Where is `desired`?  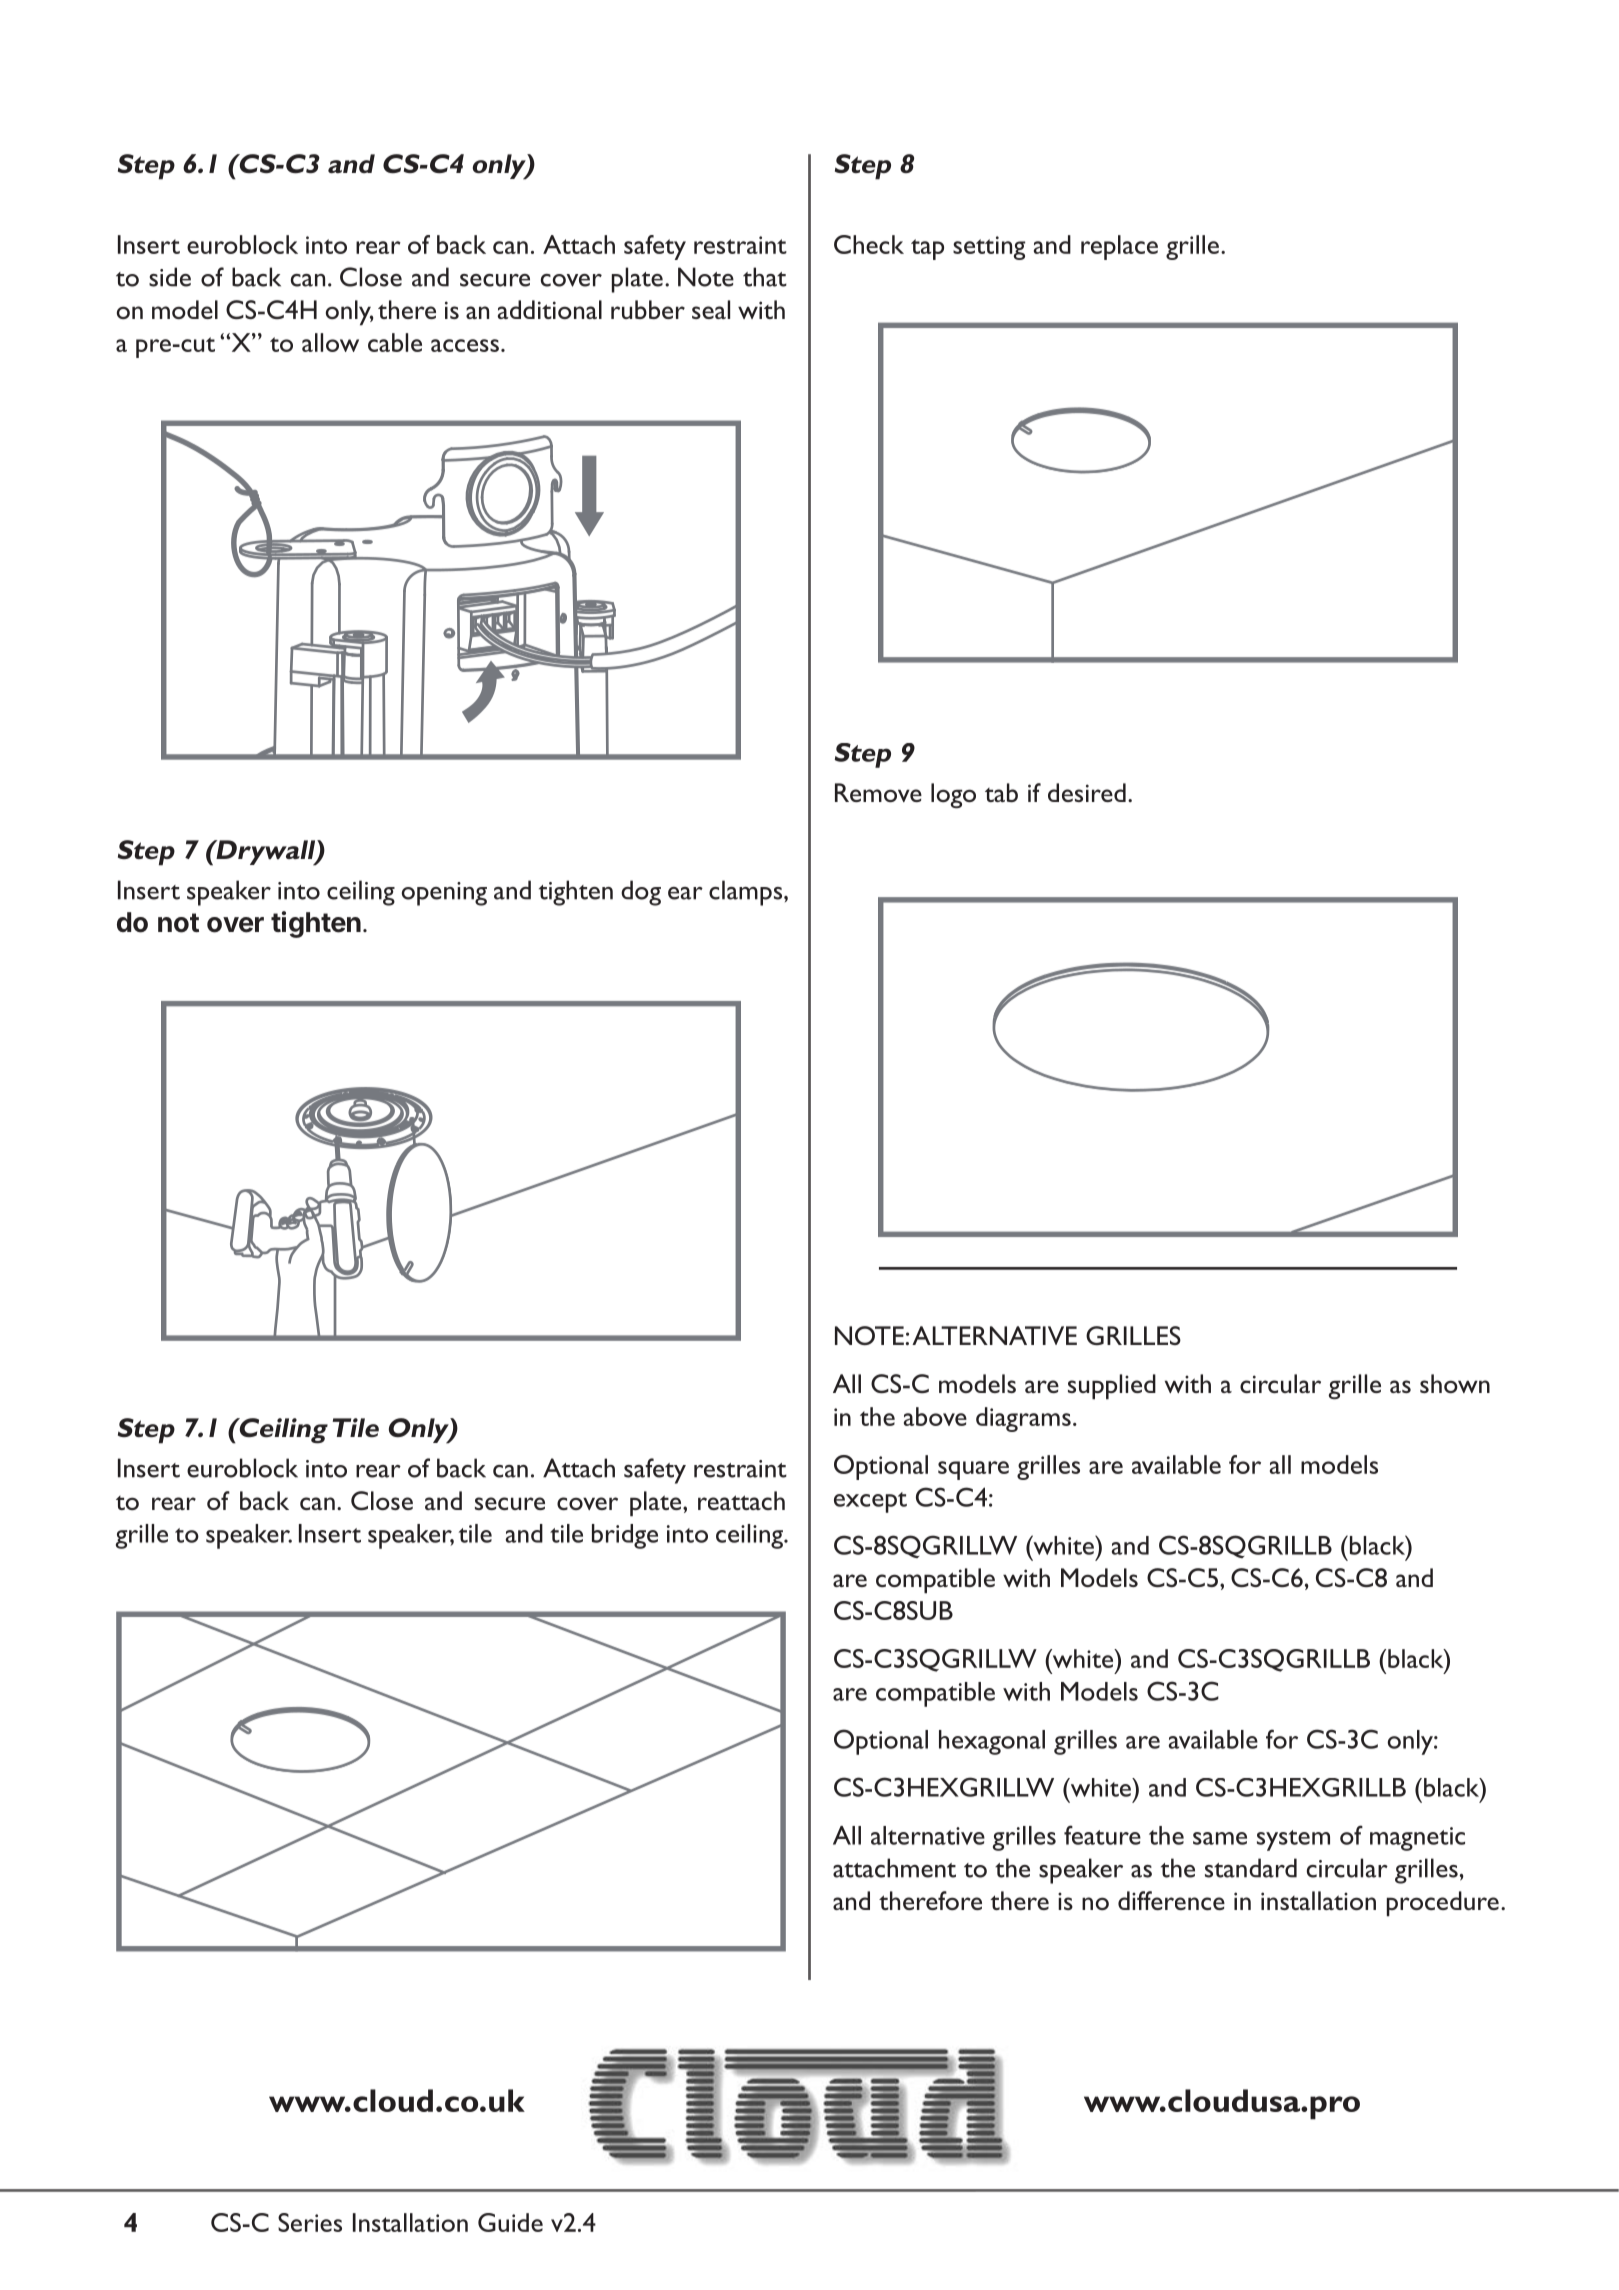
desired is located at coordinates (1087, 792).
